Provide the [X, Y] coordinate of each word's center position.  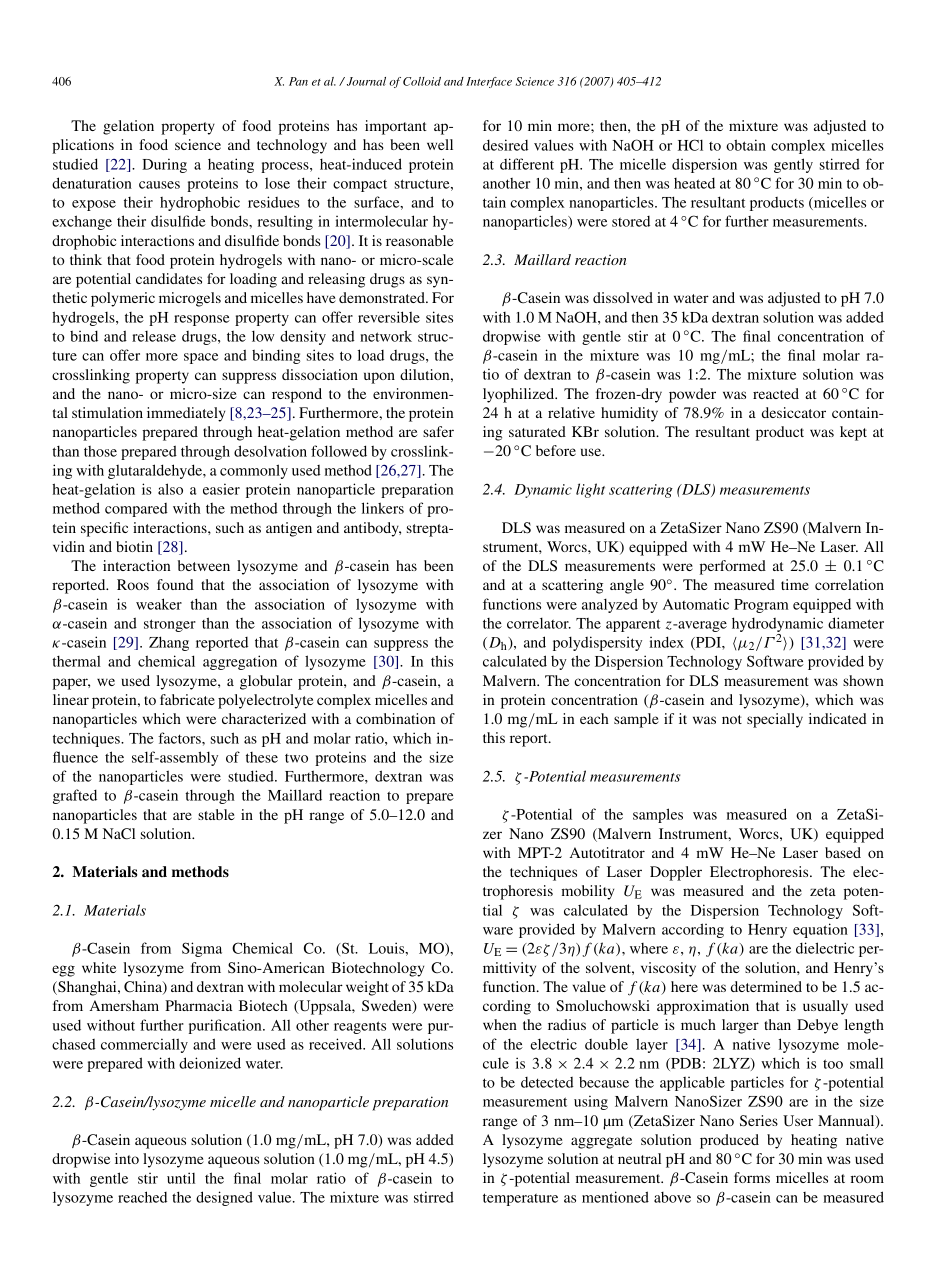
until [181, 1178]
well [440, 144]
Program [761, 606]
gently [793, 165]
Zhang [169, 643]
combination [395, 718]
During [164, 165]
